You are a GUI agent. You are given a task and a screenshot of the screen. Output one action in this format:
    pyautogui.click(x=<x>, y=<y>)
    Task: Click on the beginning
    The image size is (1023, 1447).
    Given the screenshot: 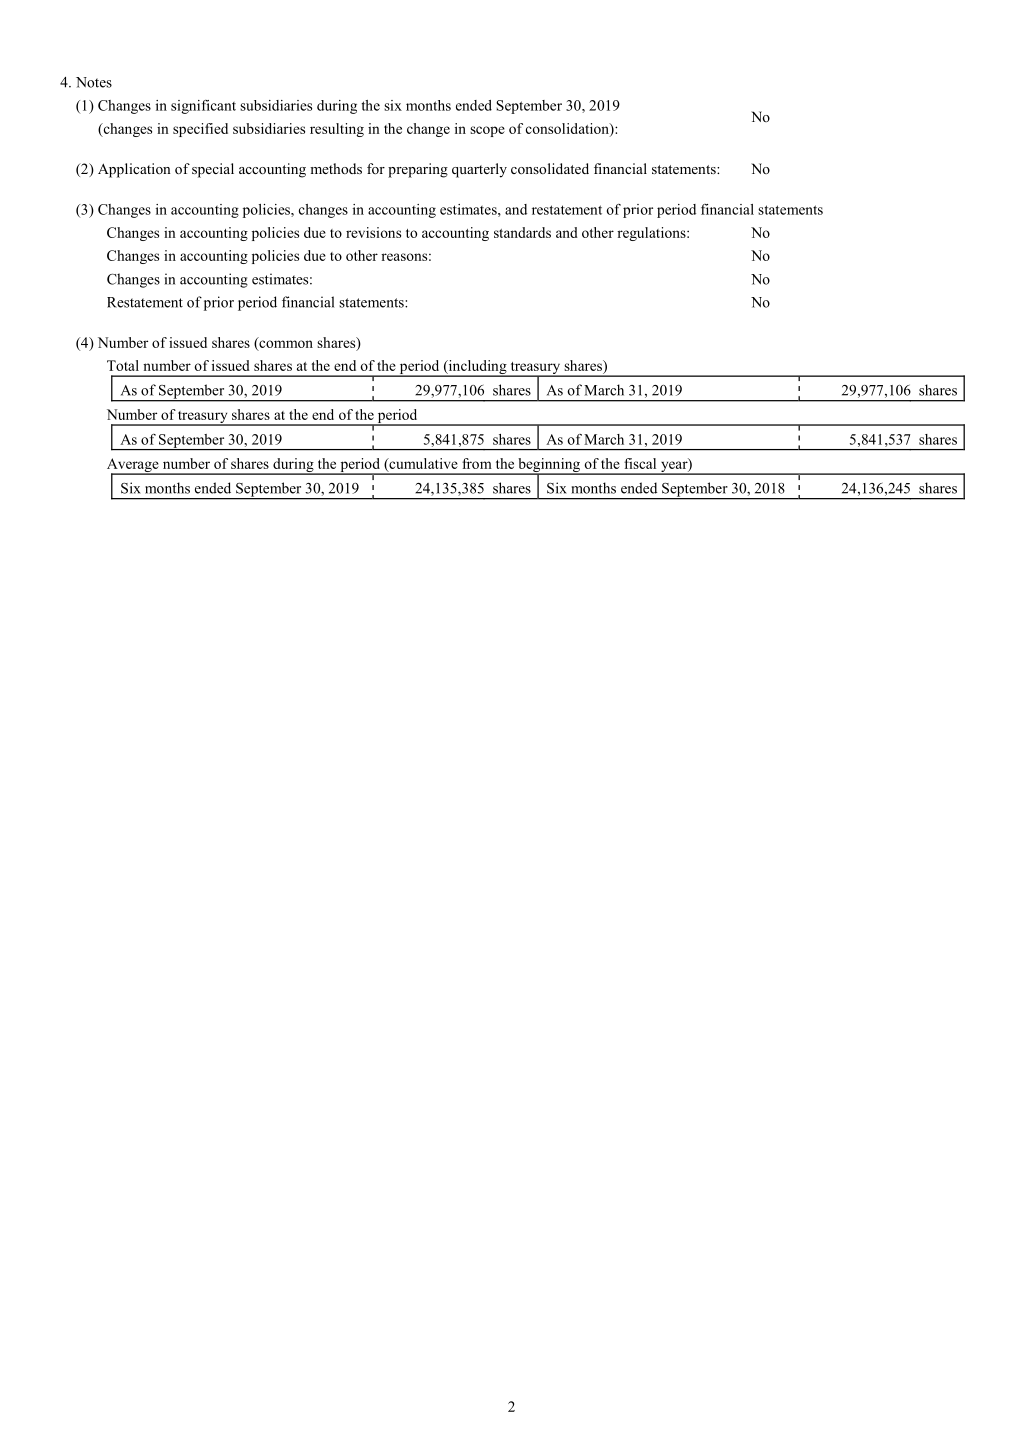 What is the action you would take?
    pyautogui.click(x=549, y=466)
